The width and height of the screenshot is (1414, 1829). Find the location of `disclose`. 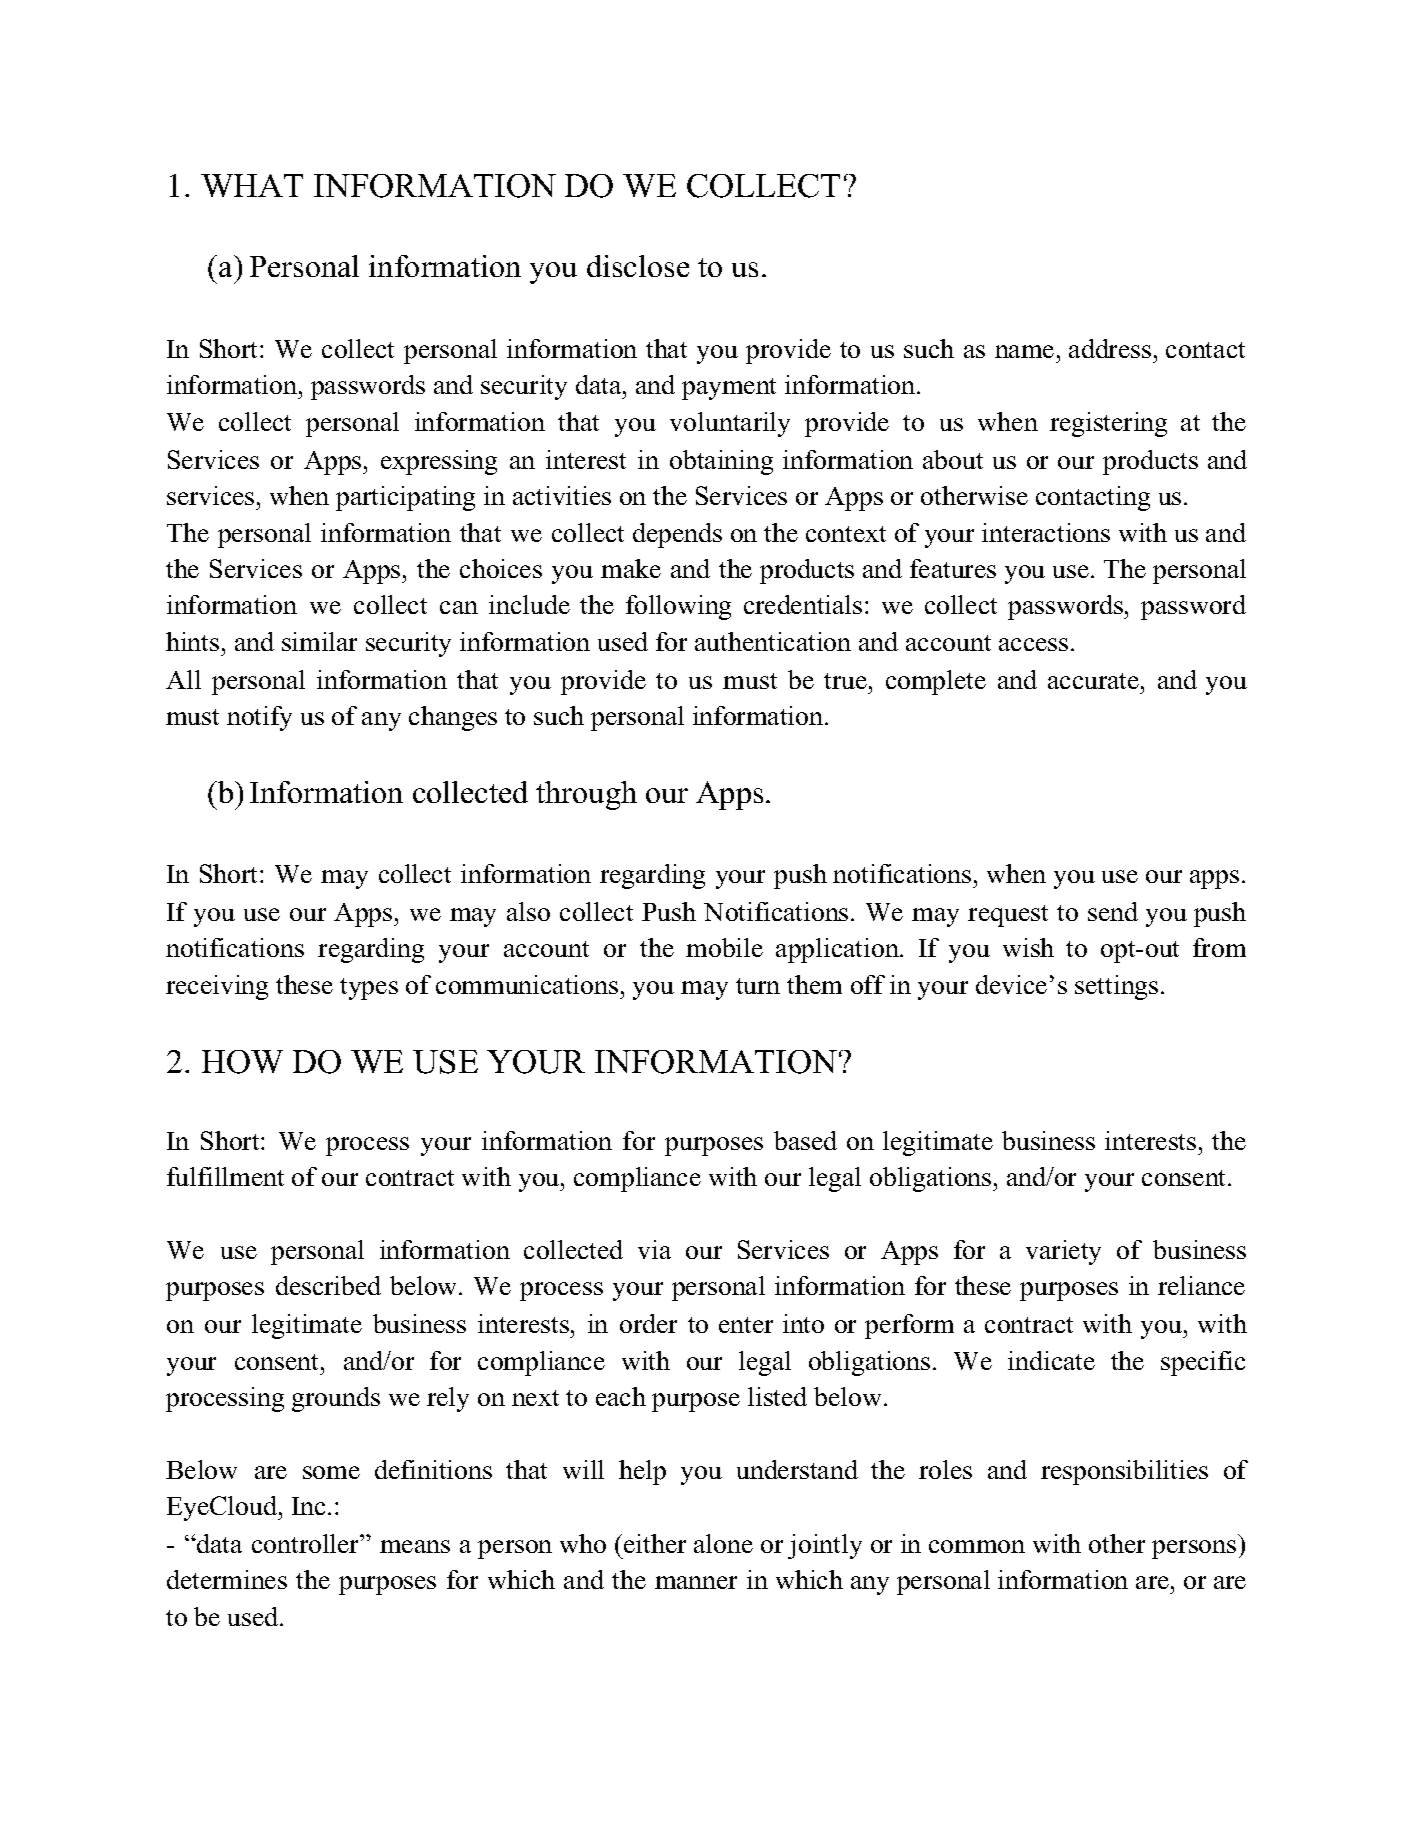

disclose is located at coordinates (638, 266).
